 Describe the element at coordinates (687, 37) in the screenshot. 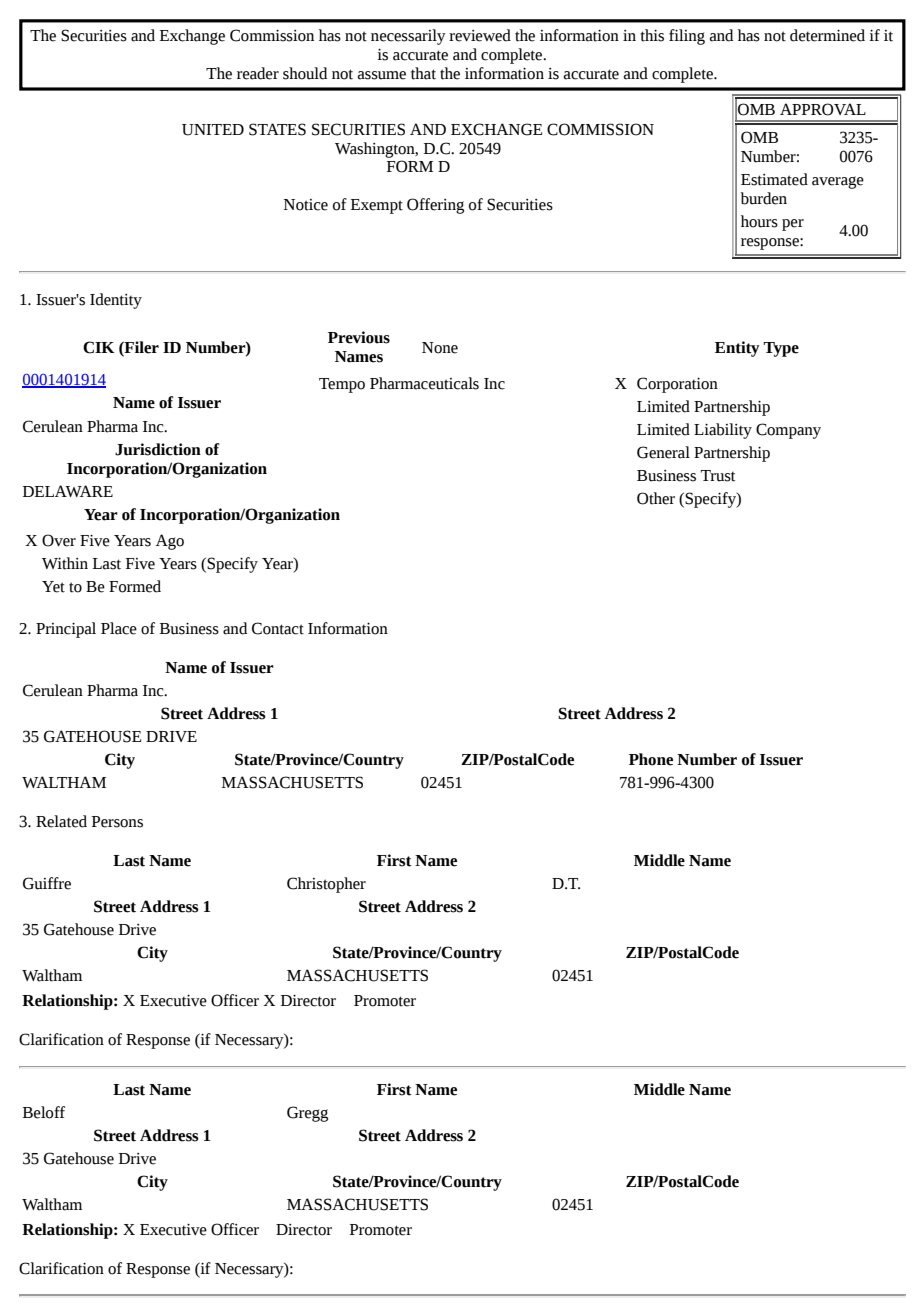

I see `filing` at that location.
